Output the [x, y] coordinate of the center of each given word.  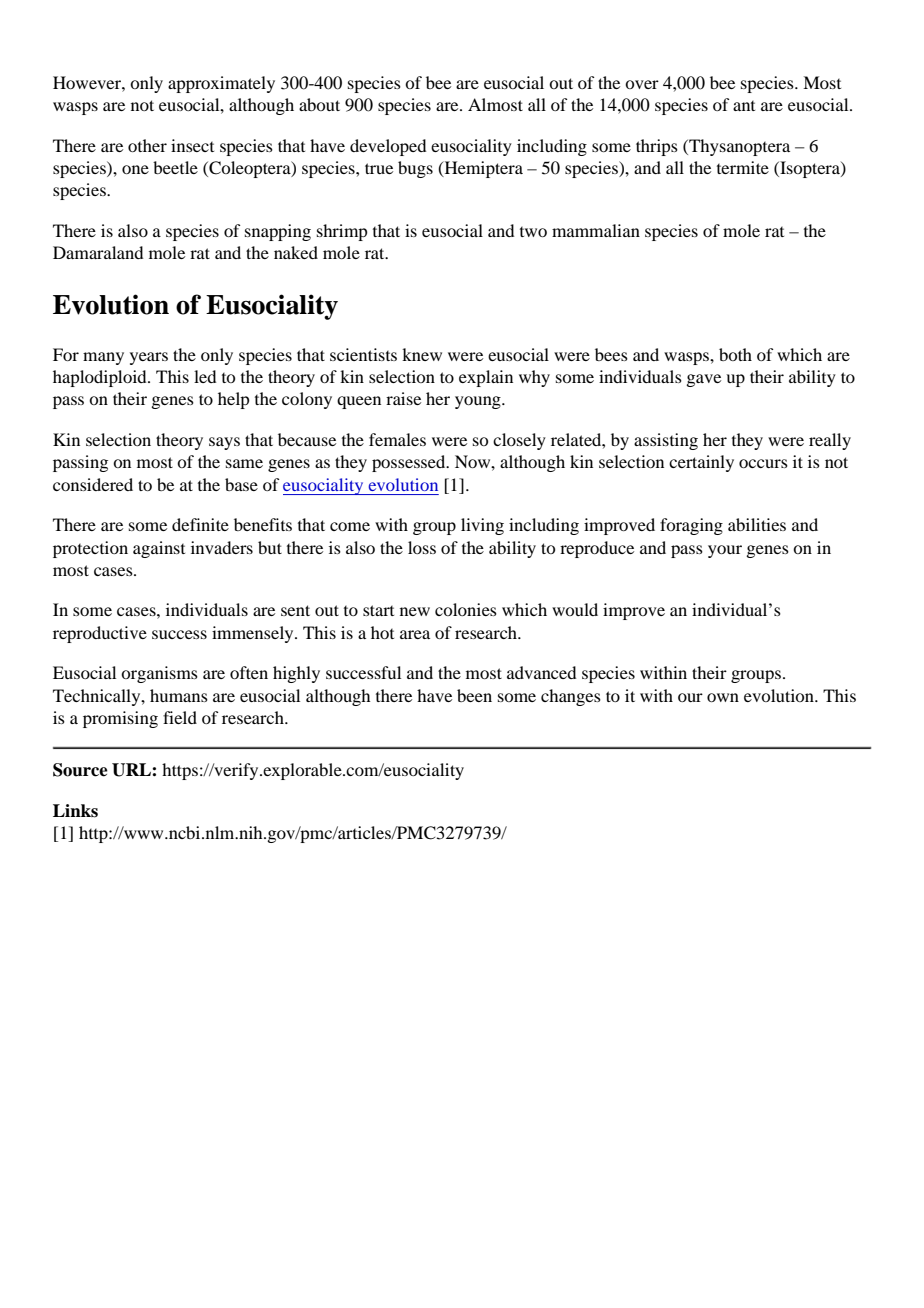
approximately [221, 84]
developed [388, 147]
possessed [410, 463]
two [533, 232]
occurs [763, 463]
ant [744, 106]
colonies [466, 609]
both [735, 354]
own [723, 697]
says [224, 443]
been [474, 695]
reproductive [100, 634]
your [725, 551]
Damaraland [98, 252]
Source [80, 770]
